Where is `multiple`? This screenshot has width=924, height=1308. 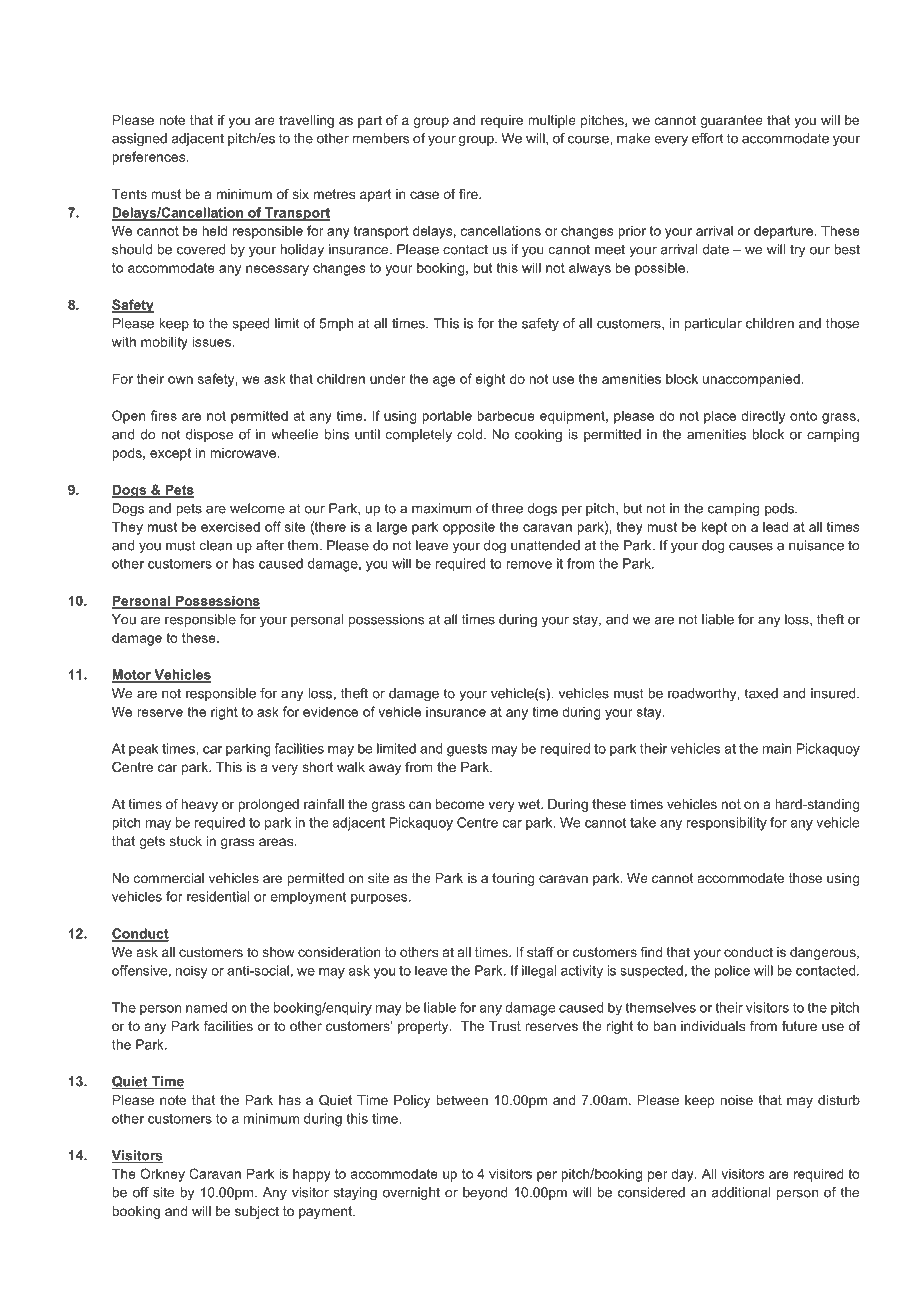
multiple is located at coordinates (552, 121).
